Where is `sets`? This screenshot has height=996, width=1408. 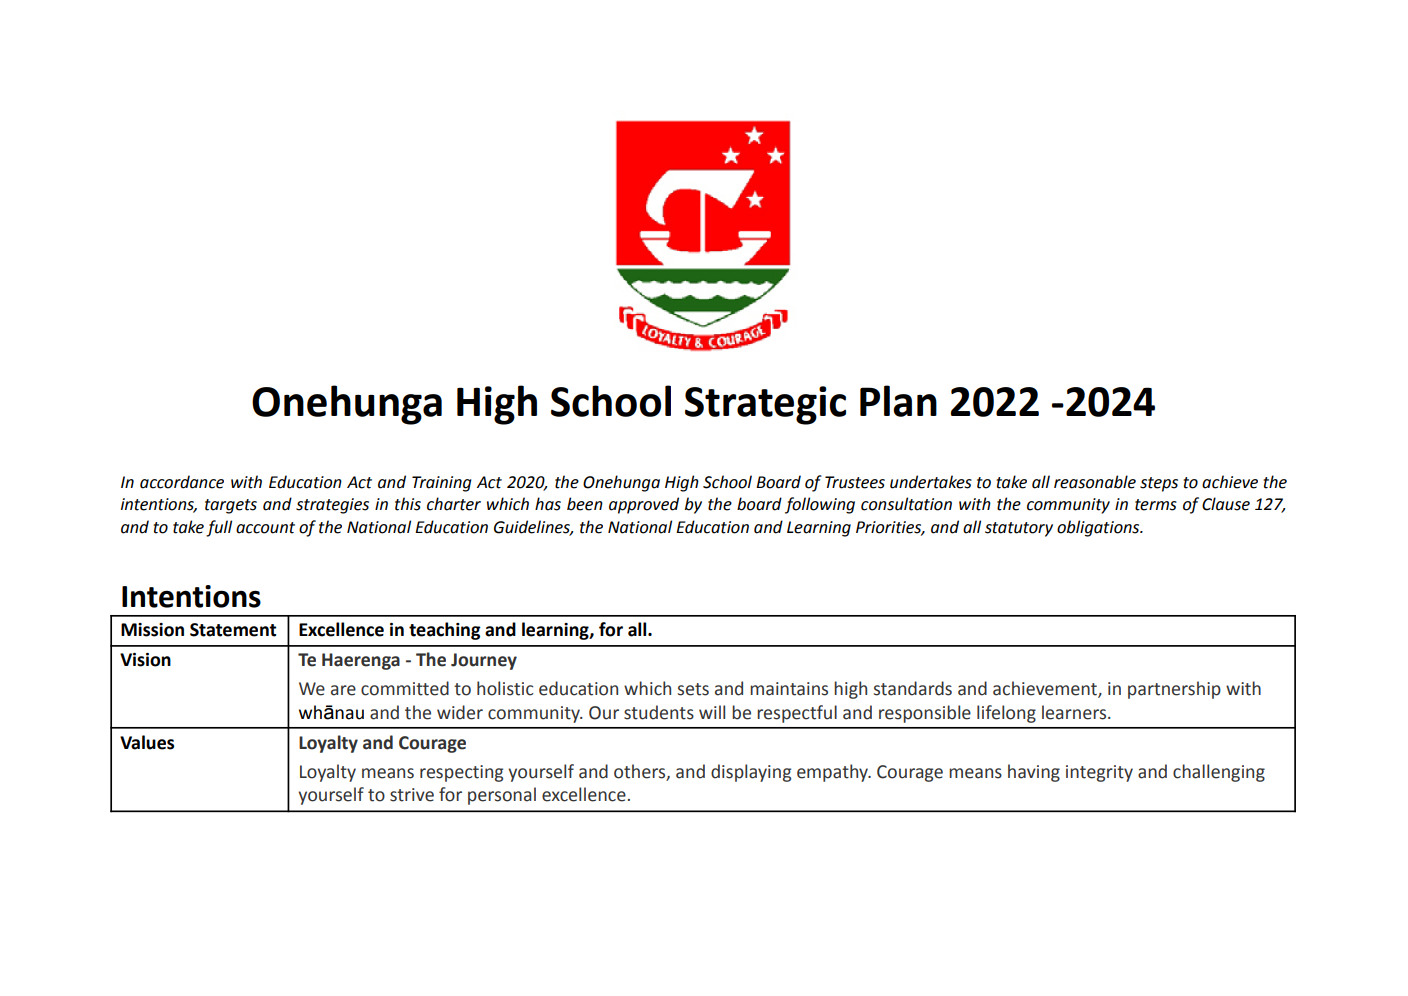
sets is located at coordinates (693, 689).
